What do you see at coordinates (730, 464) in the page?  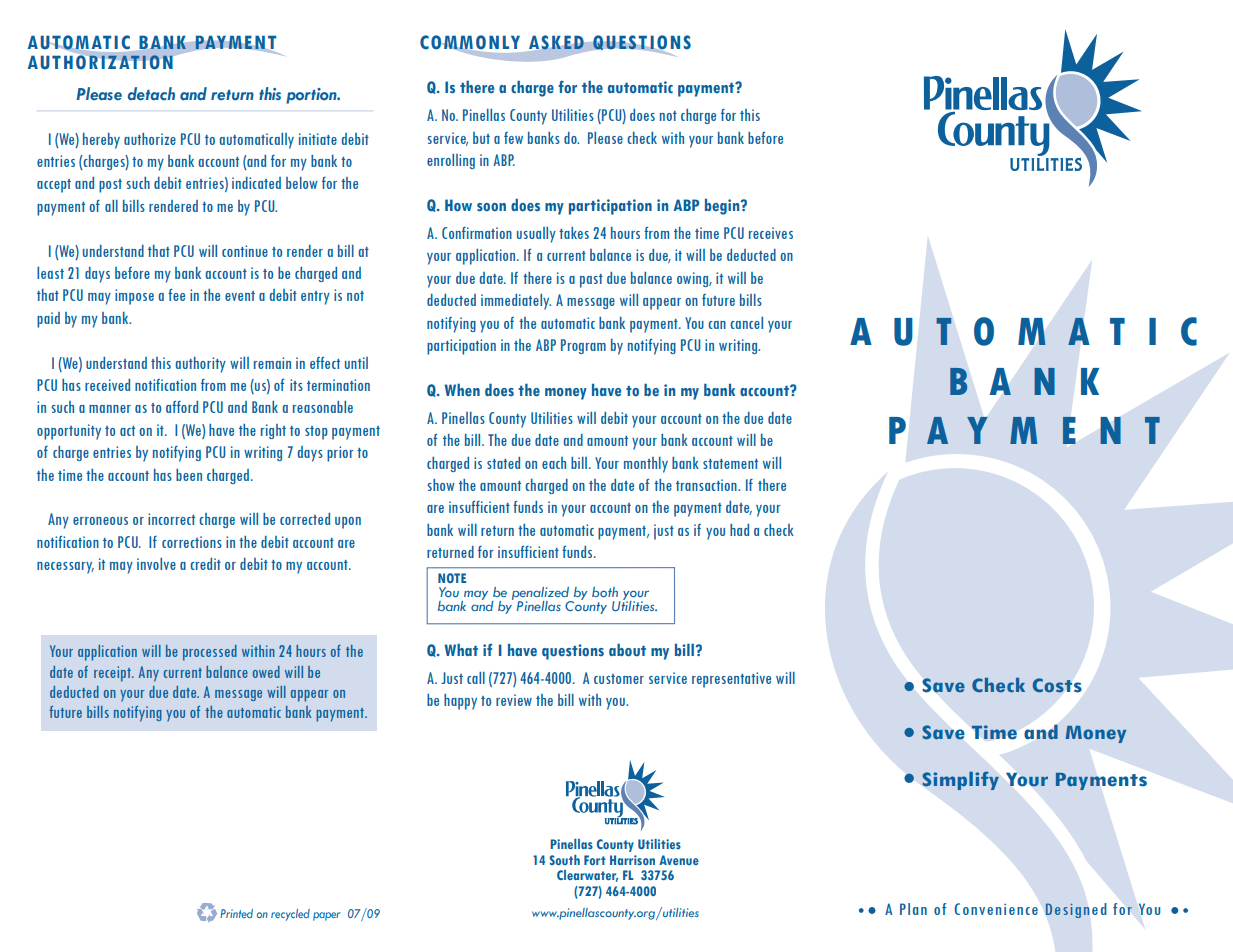 I see `statement` at bounding box center [730, 464].
